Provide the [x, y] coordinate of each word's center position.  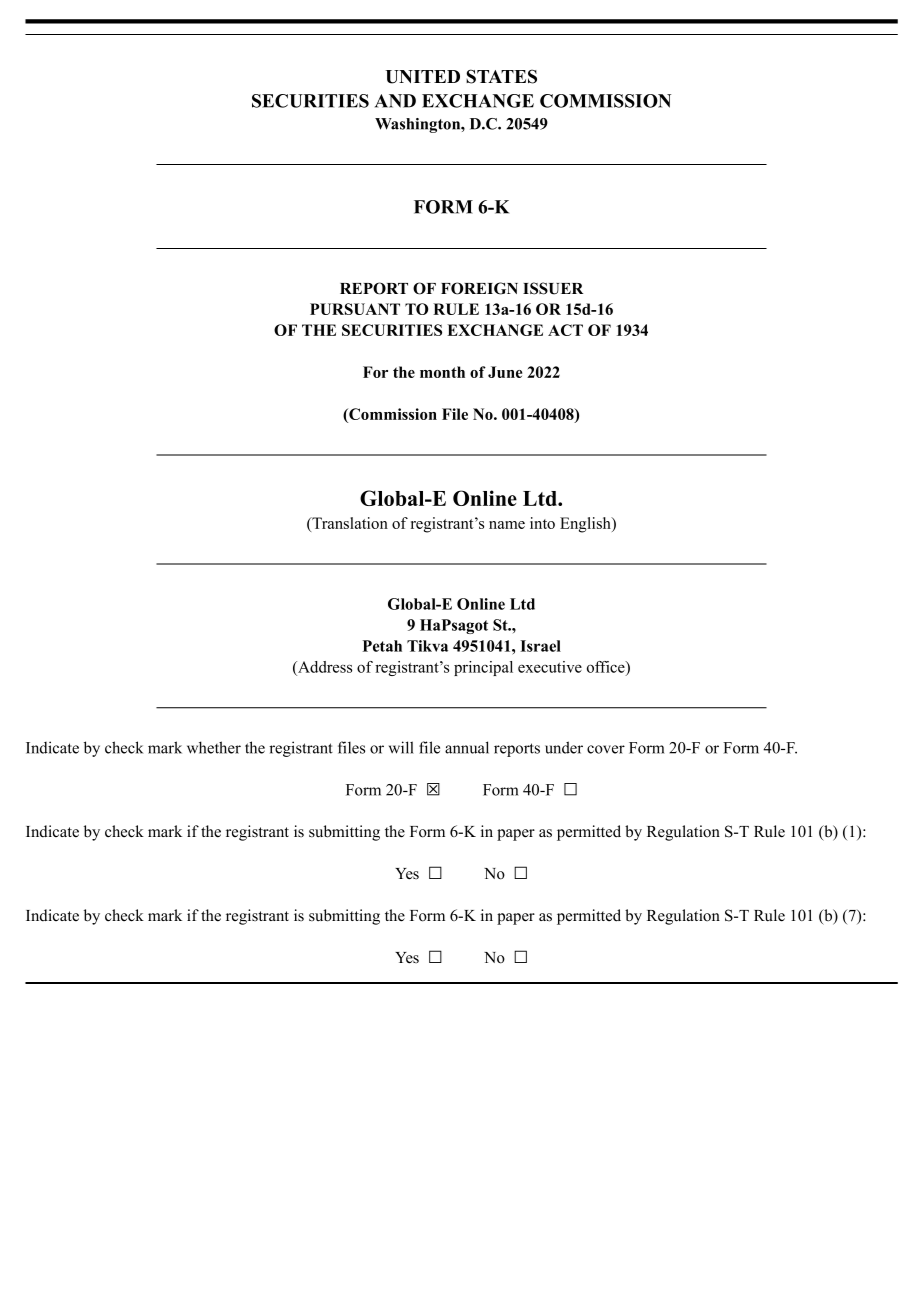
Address [324, 667]
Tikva [427, 646]
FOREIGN [479, 288]
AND [395, 101]
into [542, 523]
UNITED [422, 77]
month [442, 372]
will [401, 747]
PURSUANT [355, 309]
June [505, 372]
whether [214, 747]
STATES [501, 76]
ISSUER [553, 288]
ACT [565, 330]
